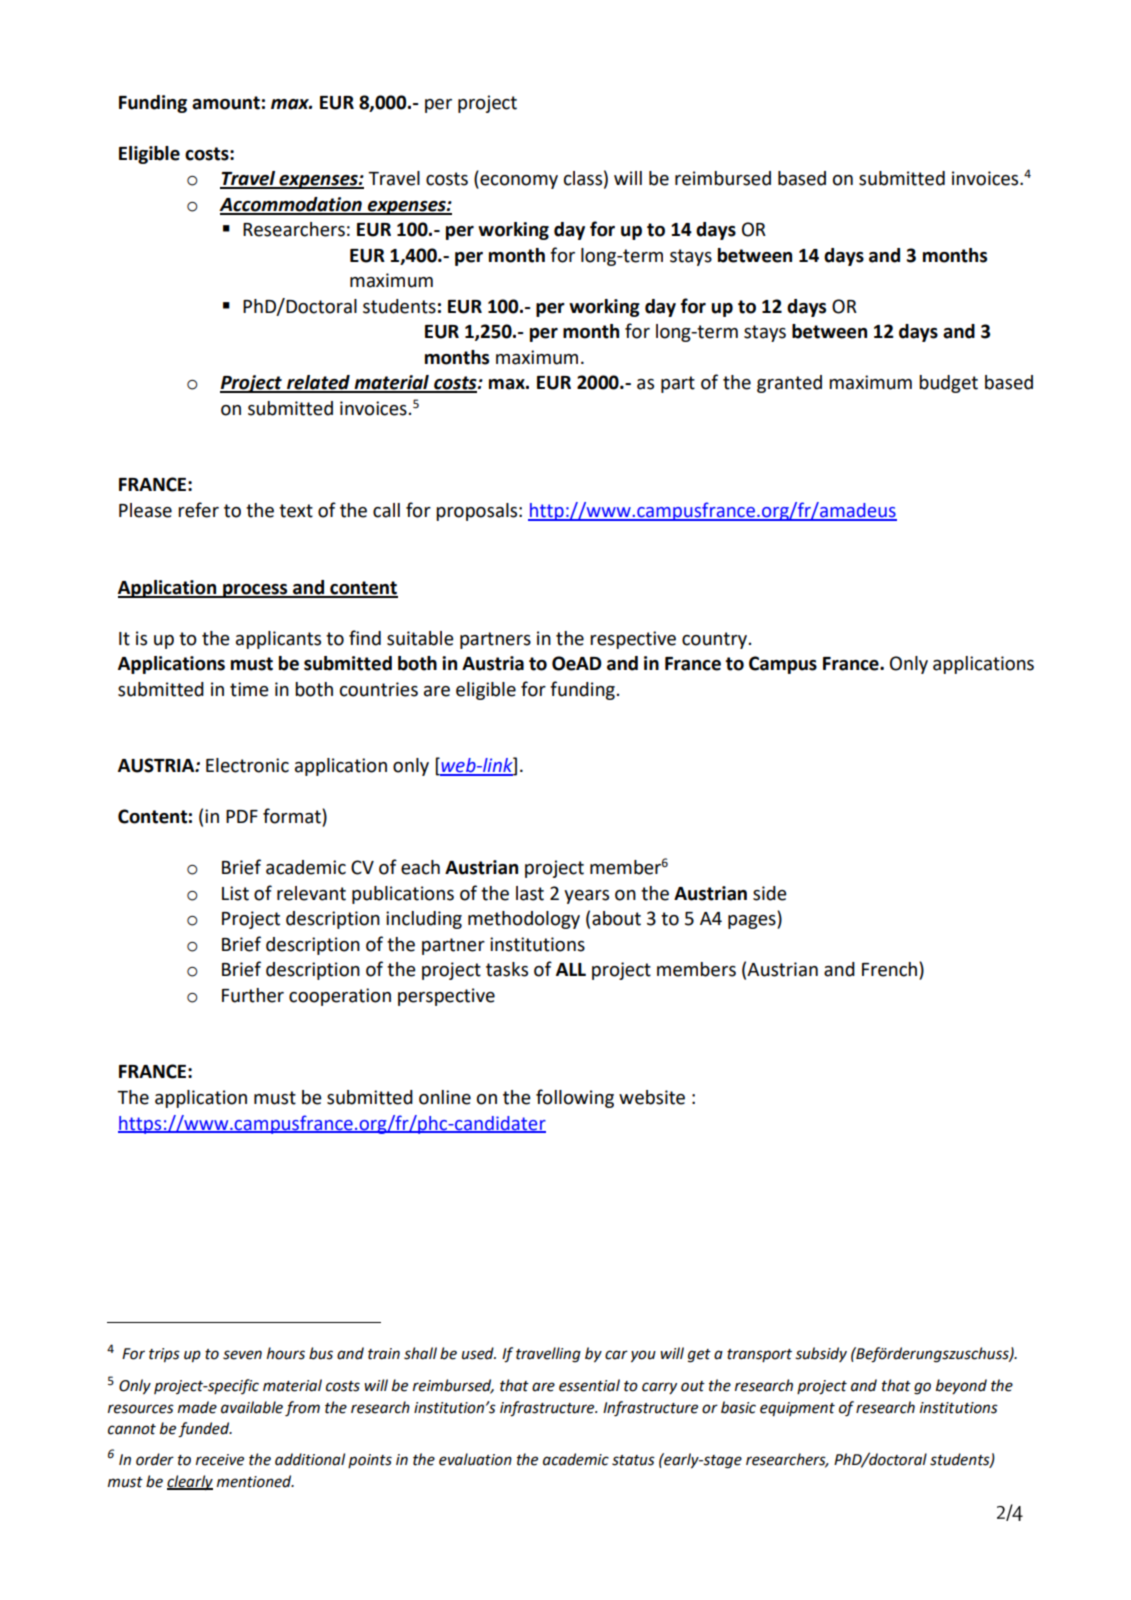 This image has width=1131, height=1600. I want to click on budget, so click(948, 384).
